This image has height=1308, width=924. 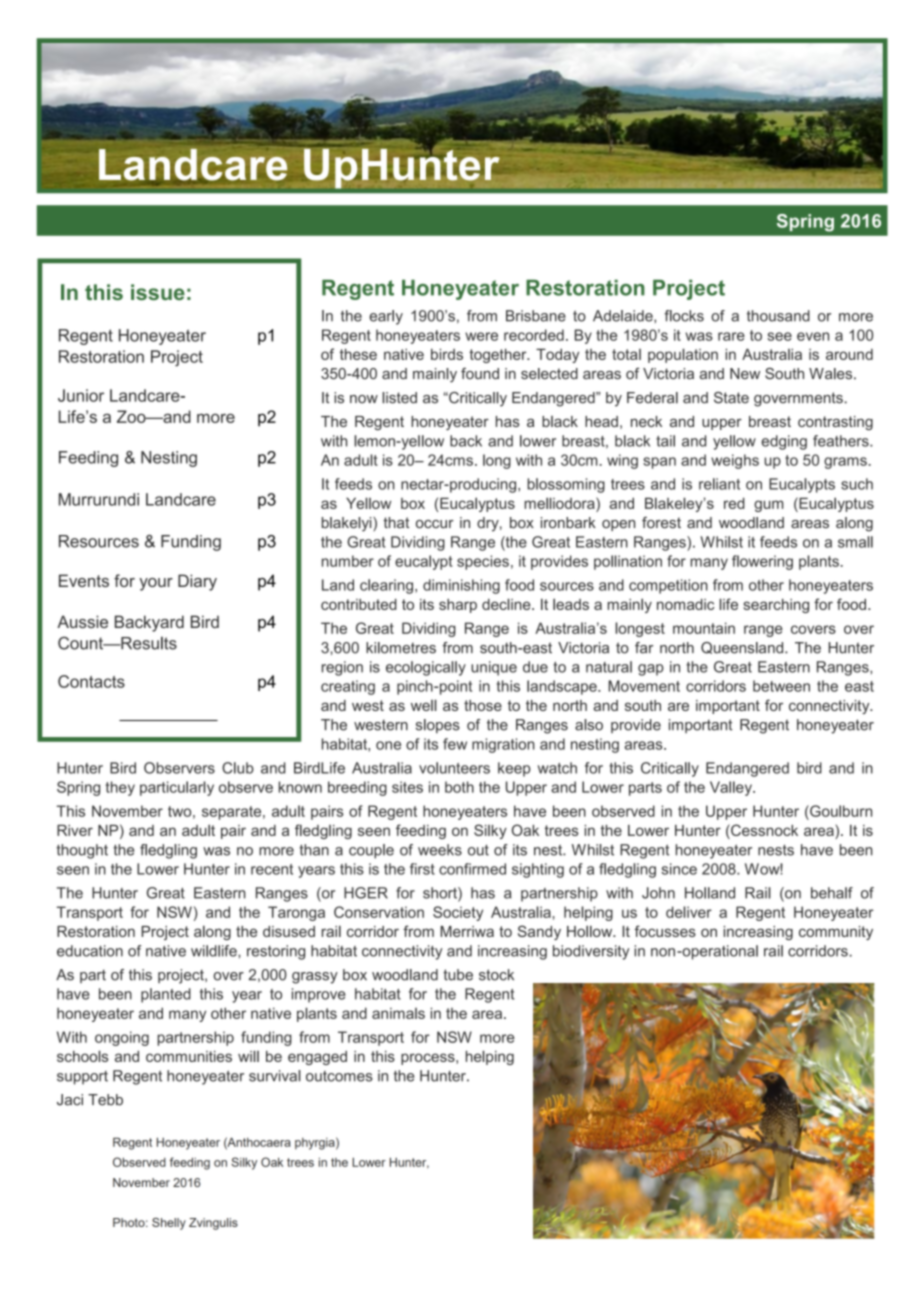 I want to click on thousand, so click(x=778, y=316).
